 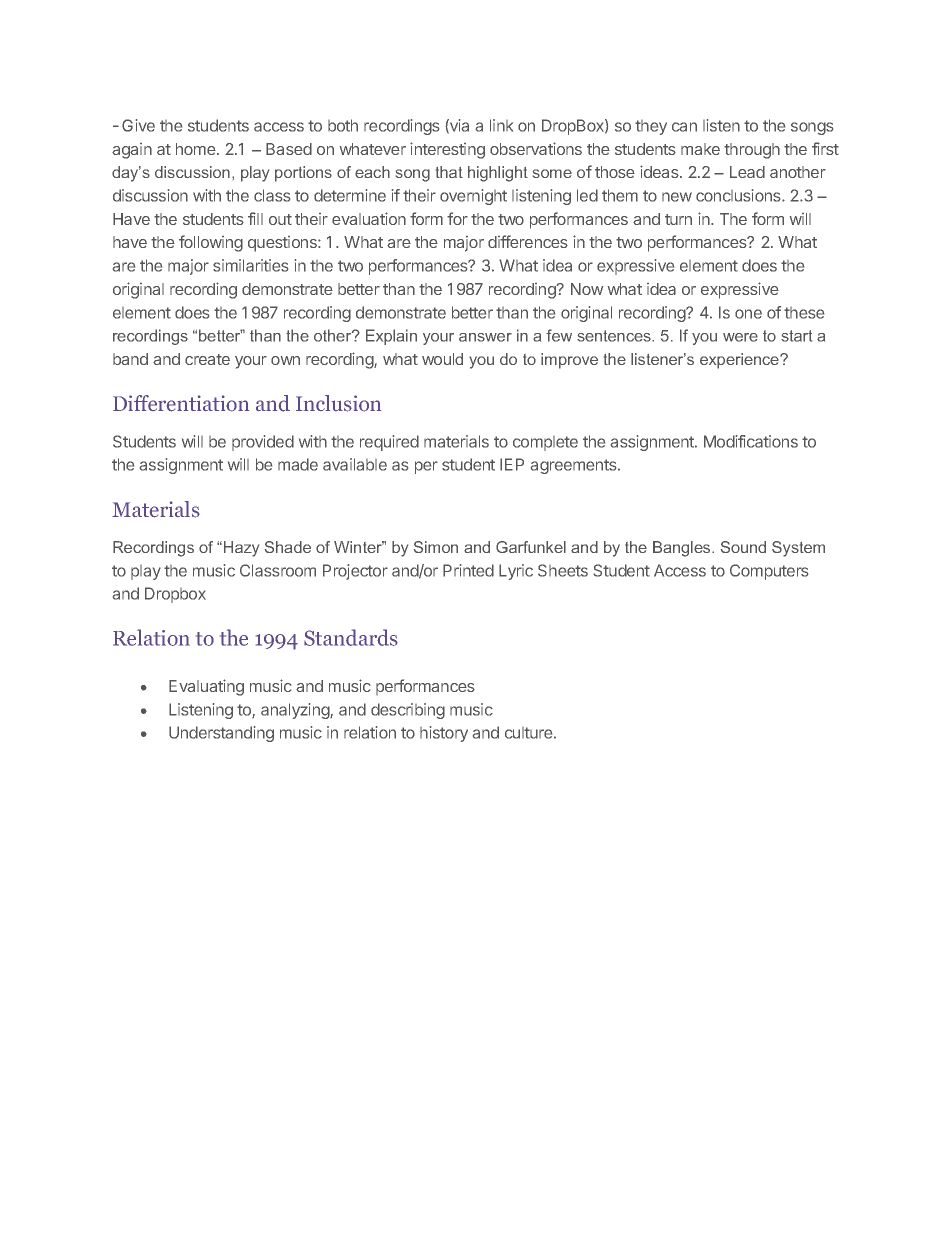 What do you see at coordinates (207, 359) in the document?
I see `create` at bounding box center [207, 359].
